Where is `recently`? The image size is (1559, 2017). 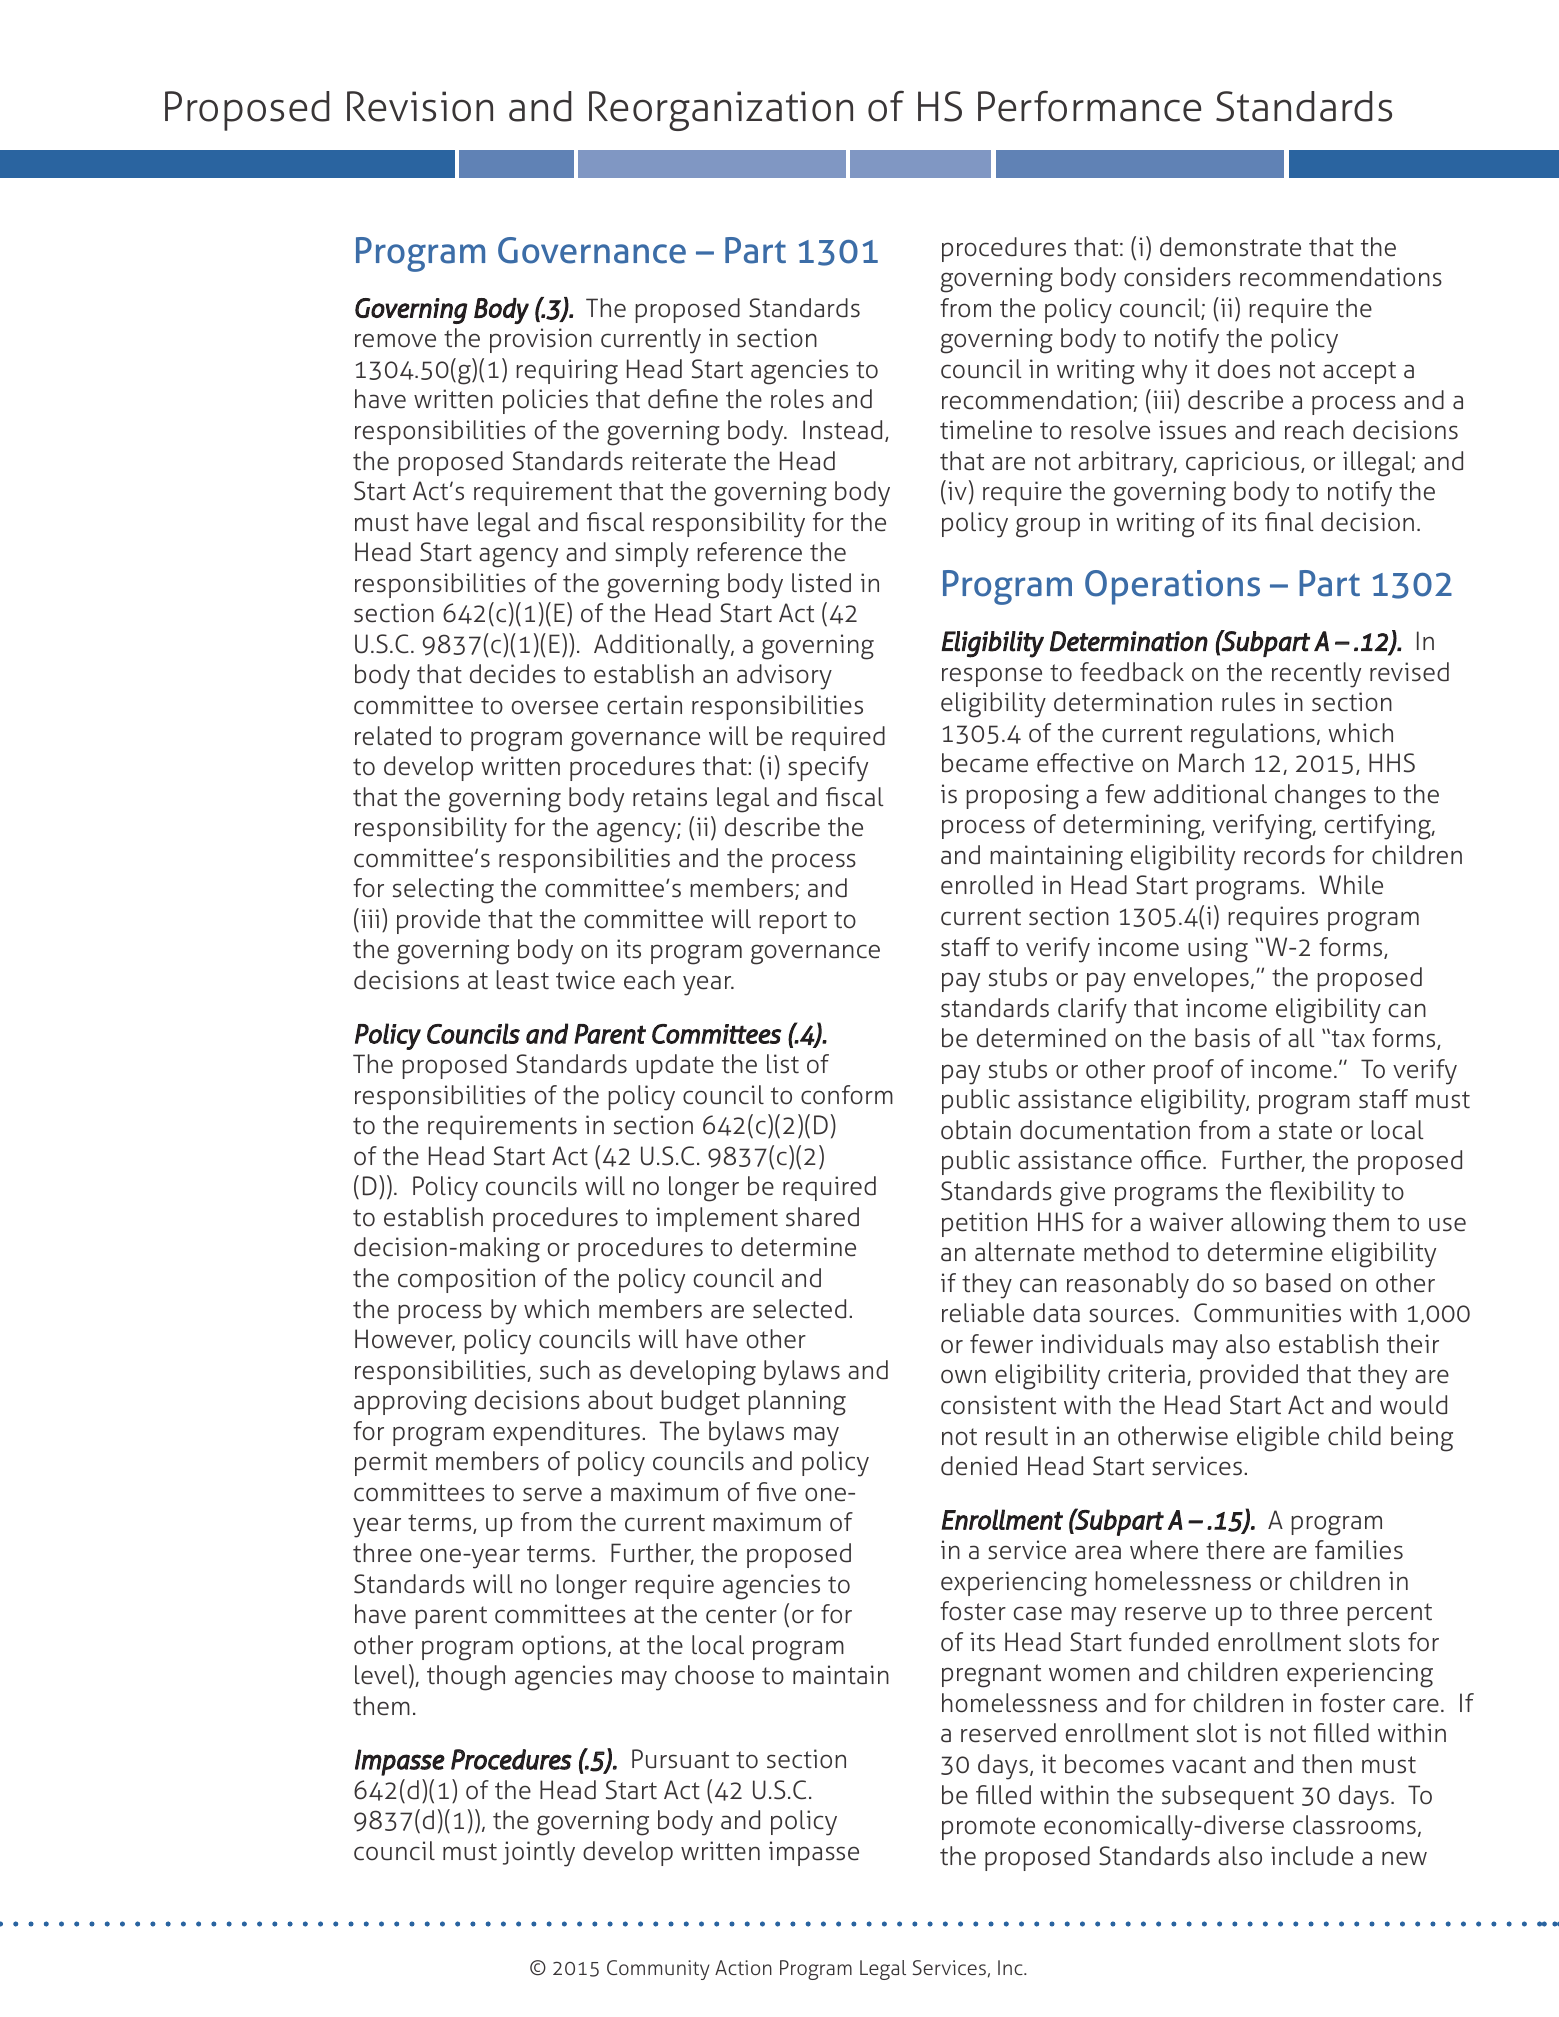
recently is located at coordinates (1316, 675).
